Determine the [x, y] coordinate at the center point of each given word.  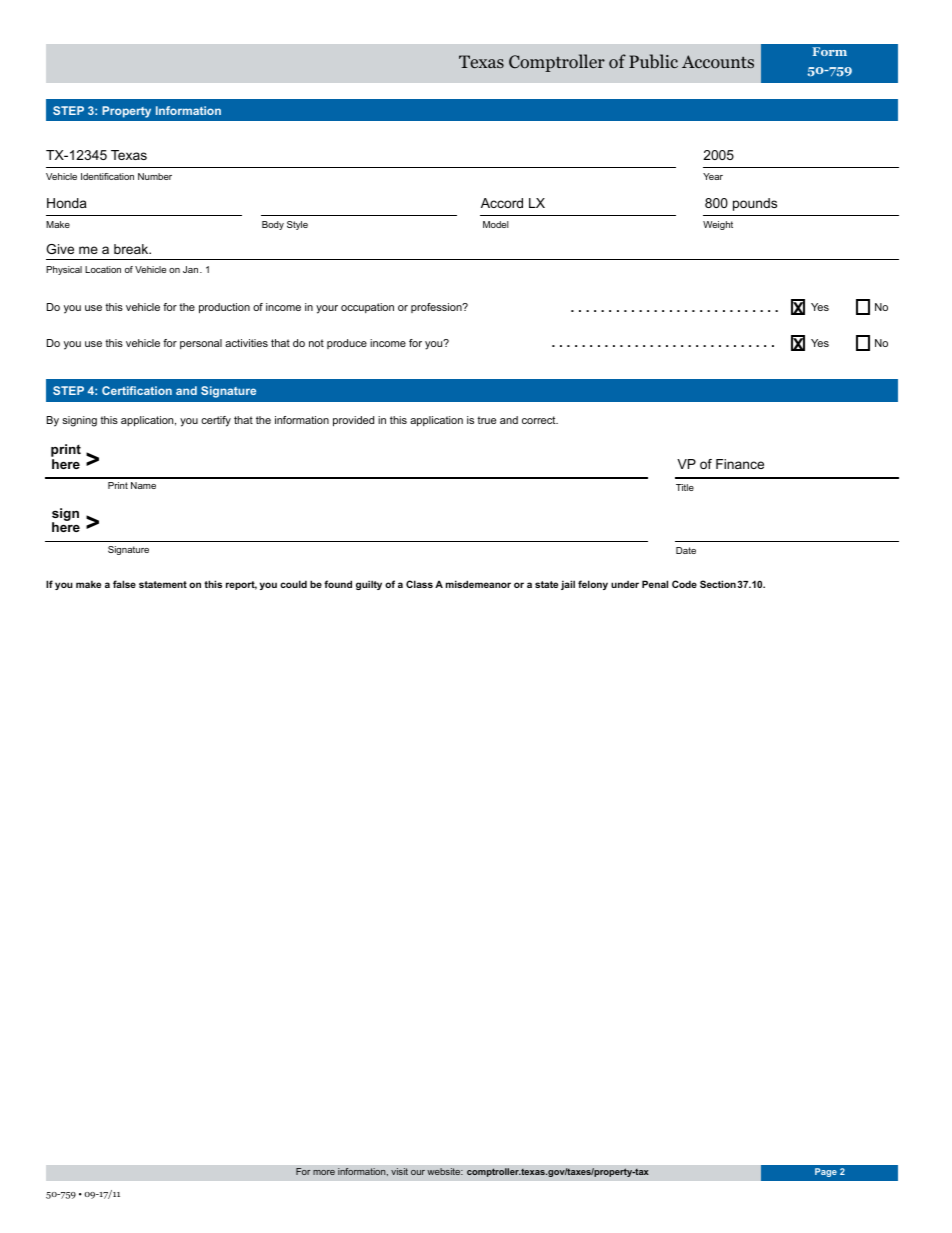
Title [685, 487]
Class [419, 584]
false [124, 584]
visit [399, 1171]
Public [653, 61]
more [324, 1172]
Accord [502, 203]
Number [155, 176]
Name [143, 485]
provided [353, 421]
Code [684, 584]
